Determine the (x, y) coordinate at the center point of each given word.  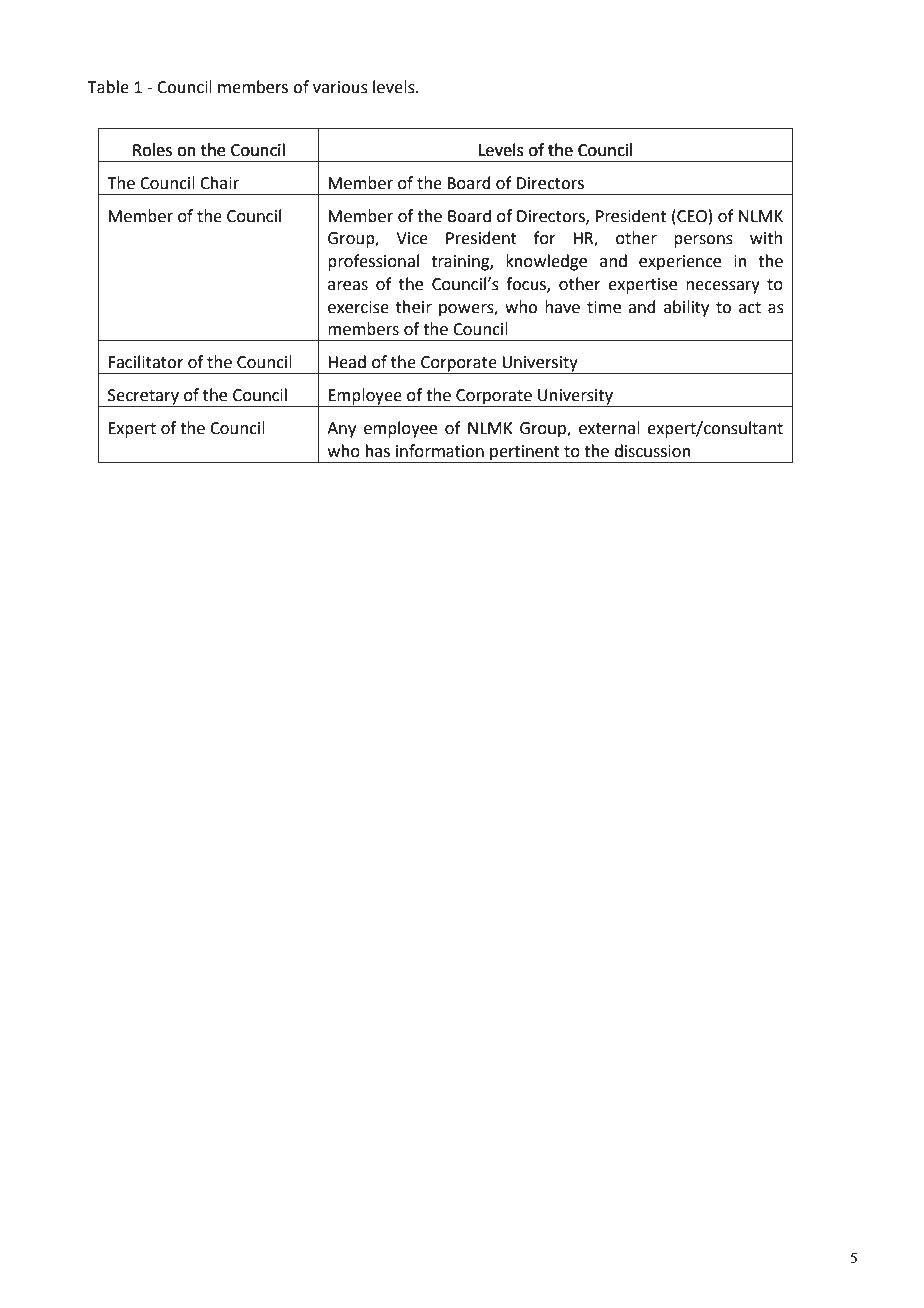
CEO (691, 216)
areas (348, 286)
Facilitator (146, 362)
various (340, 87)
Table (108, 87)
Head (347, 362)
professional (373, 262)
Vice (412, 238)
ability (686, 308)
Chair (219, 183)
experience (680, 263)
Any (341, 430)
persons (703, 241)
